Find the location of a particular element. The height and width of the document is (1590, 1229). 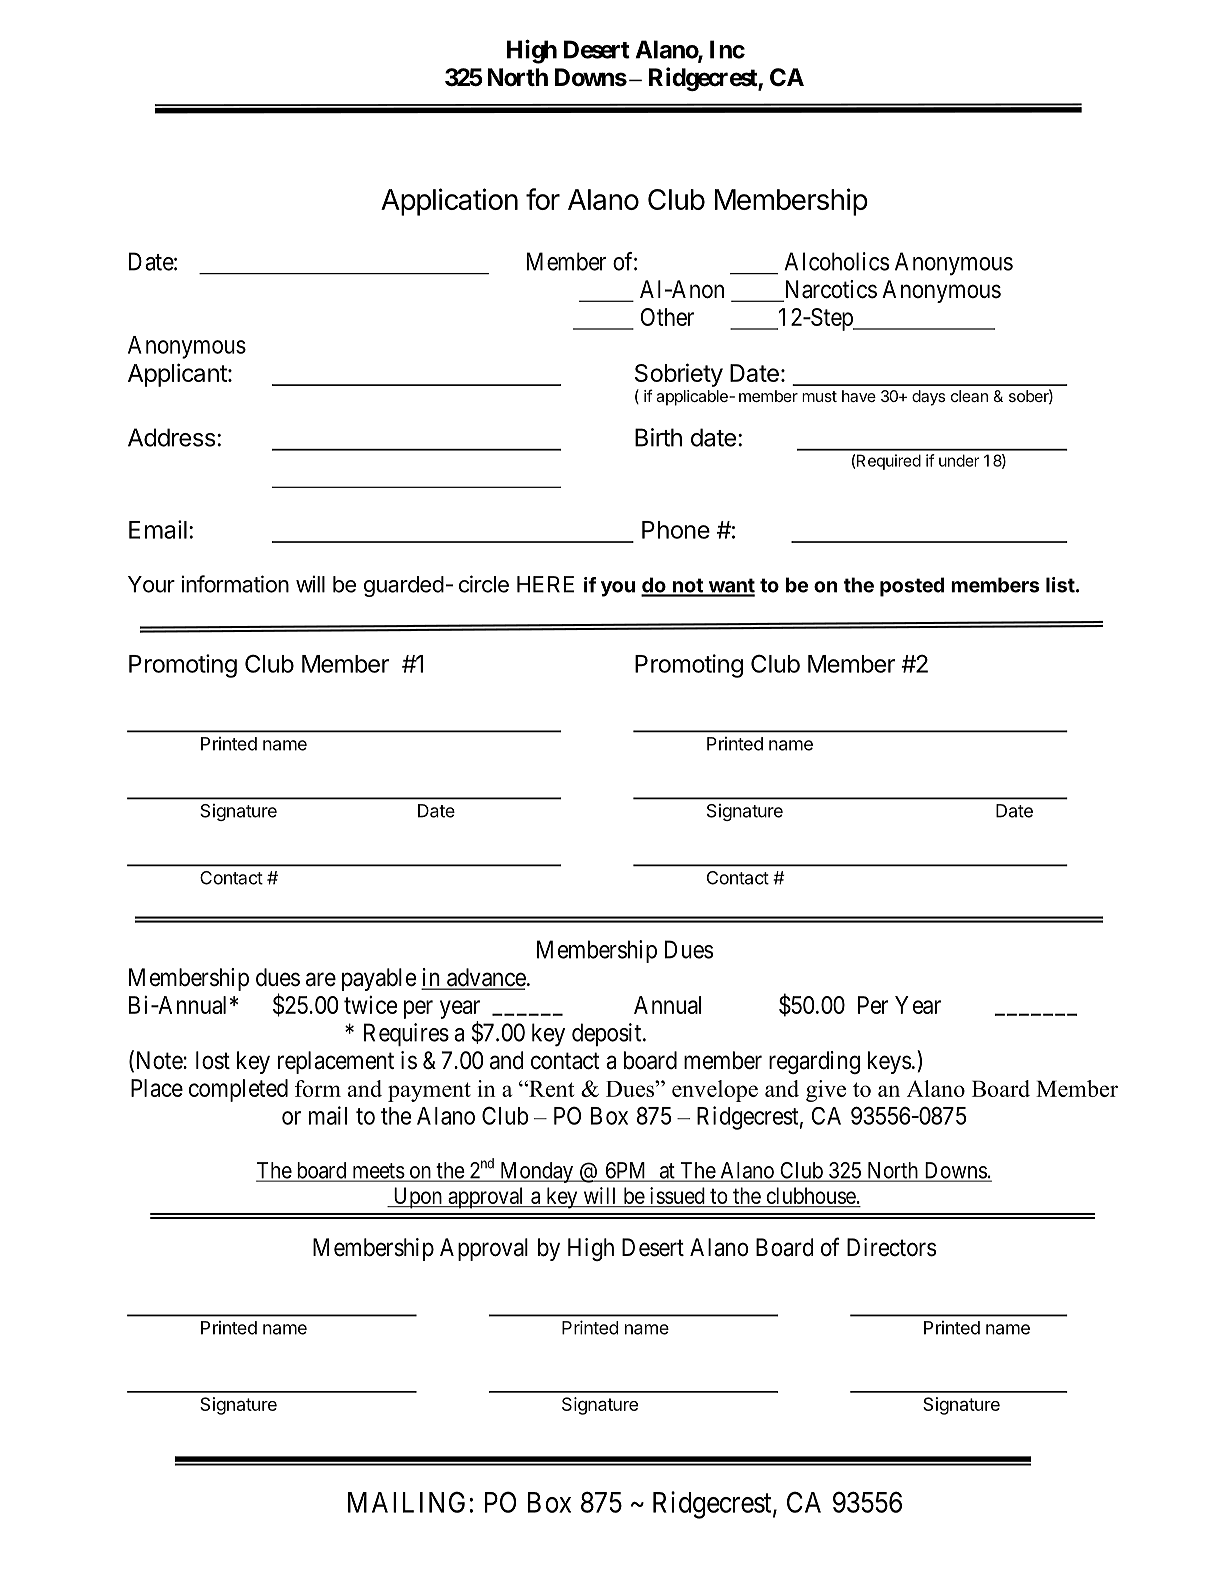

HERE is located at coordinates (545, 584).
